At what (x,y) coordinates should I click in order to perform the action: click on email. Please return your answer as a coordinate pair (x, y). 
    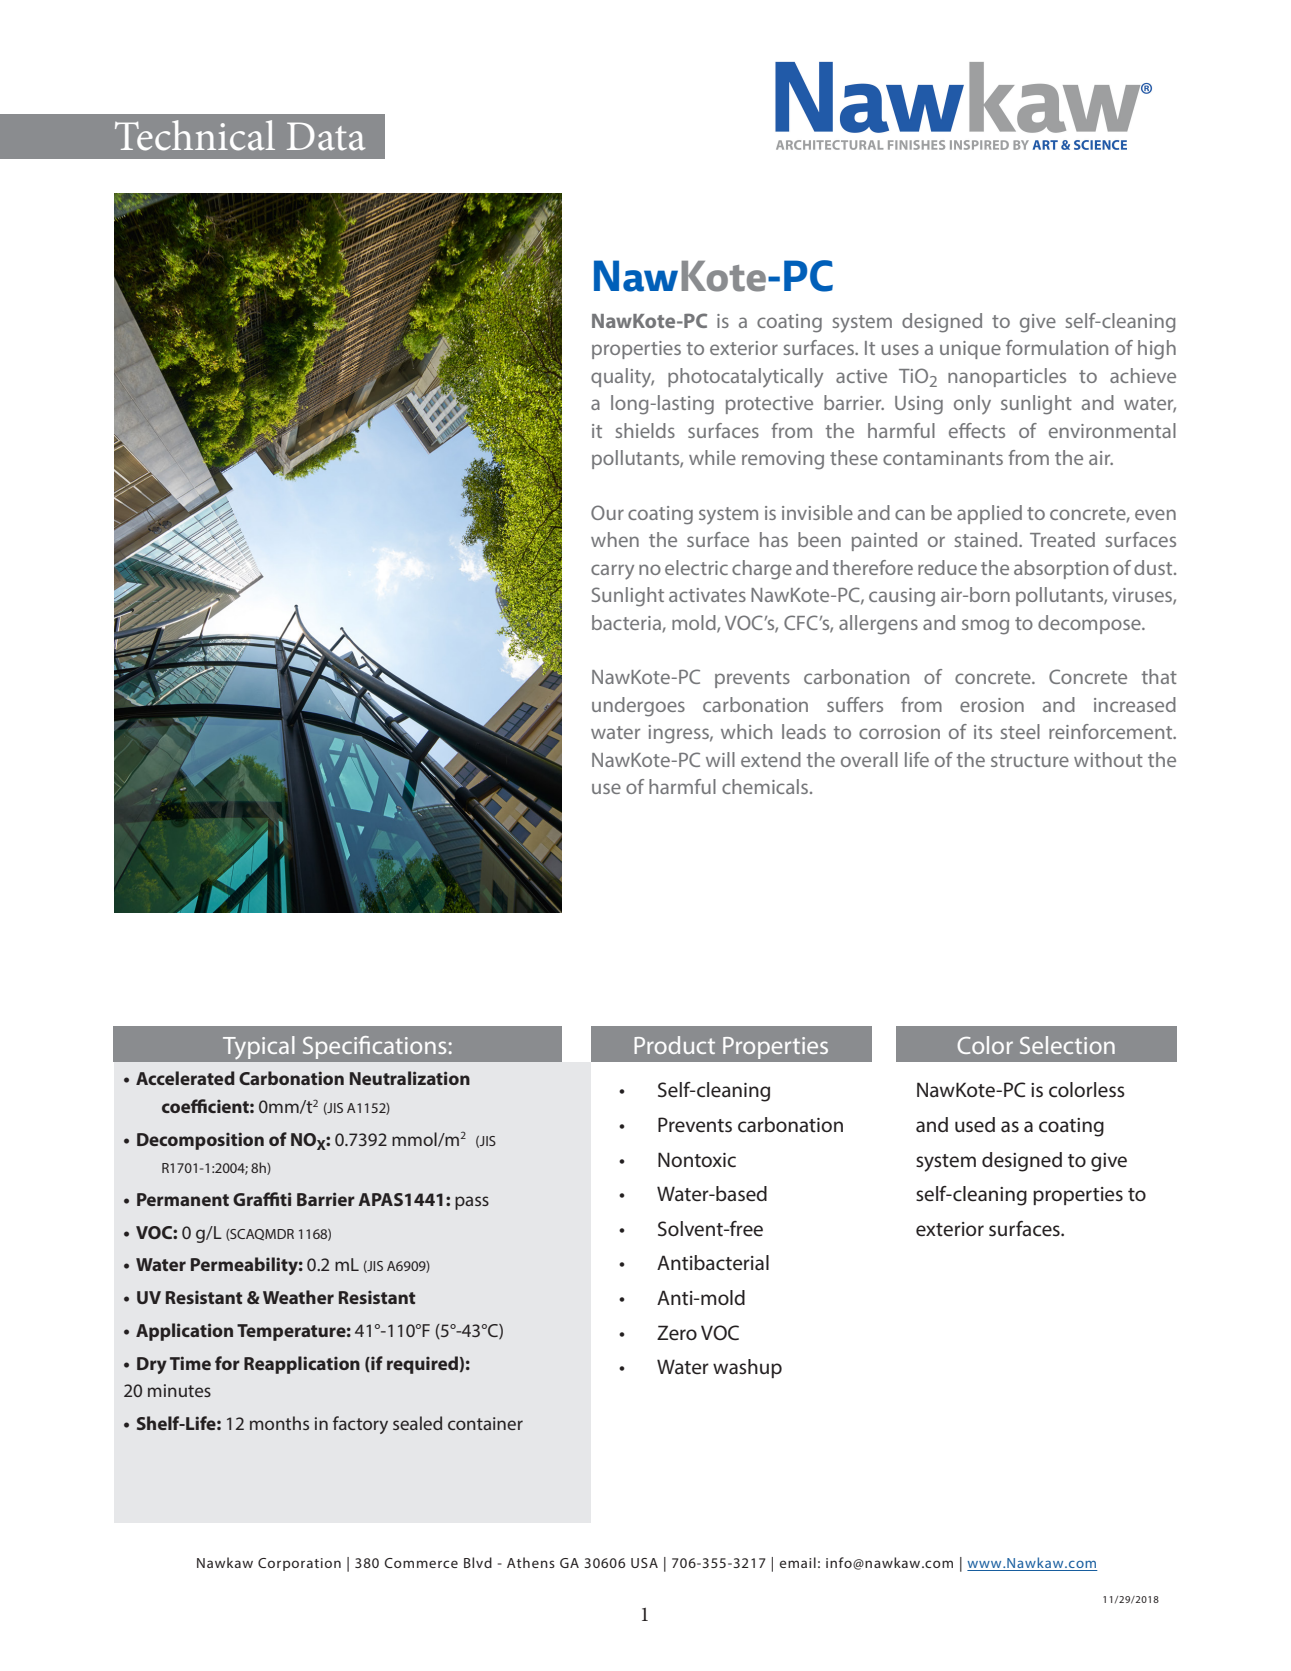
    Looking at the image, I should click on (798, 1562).
